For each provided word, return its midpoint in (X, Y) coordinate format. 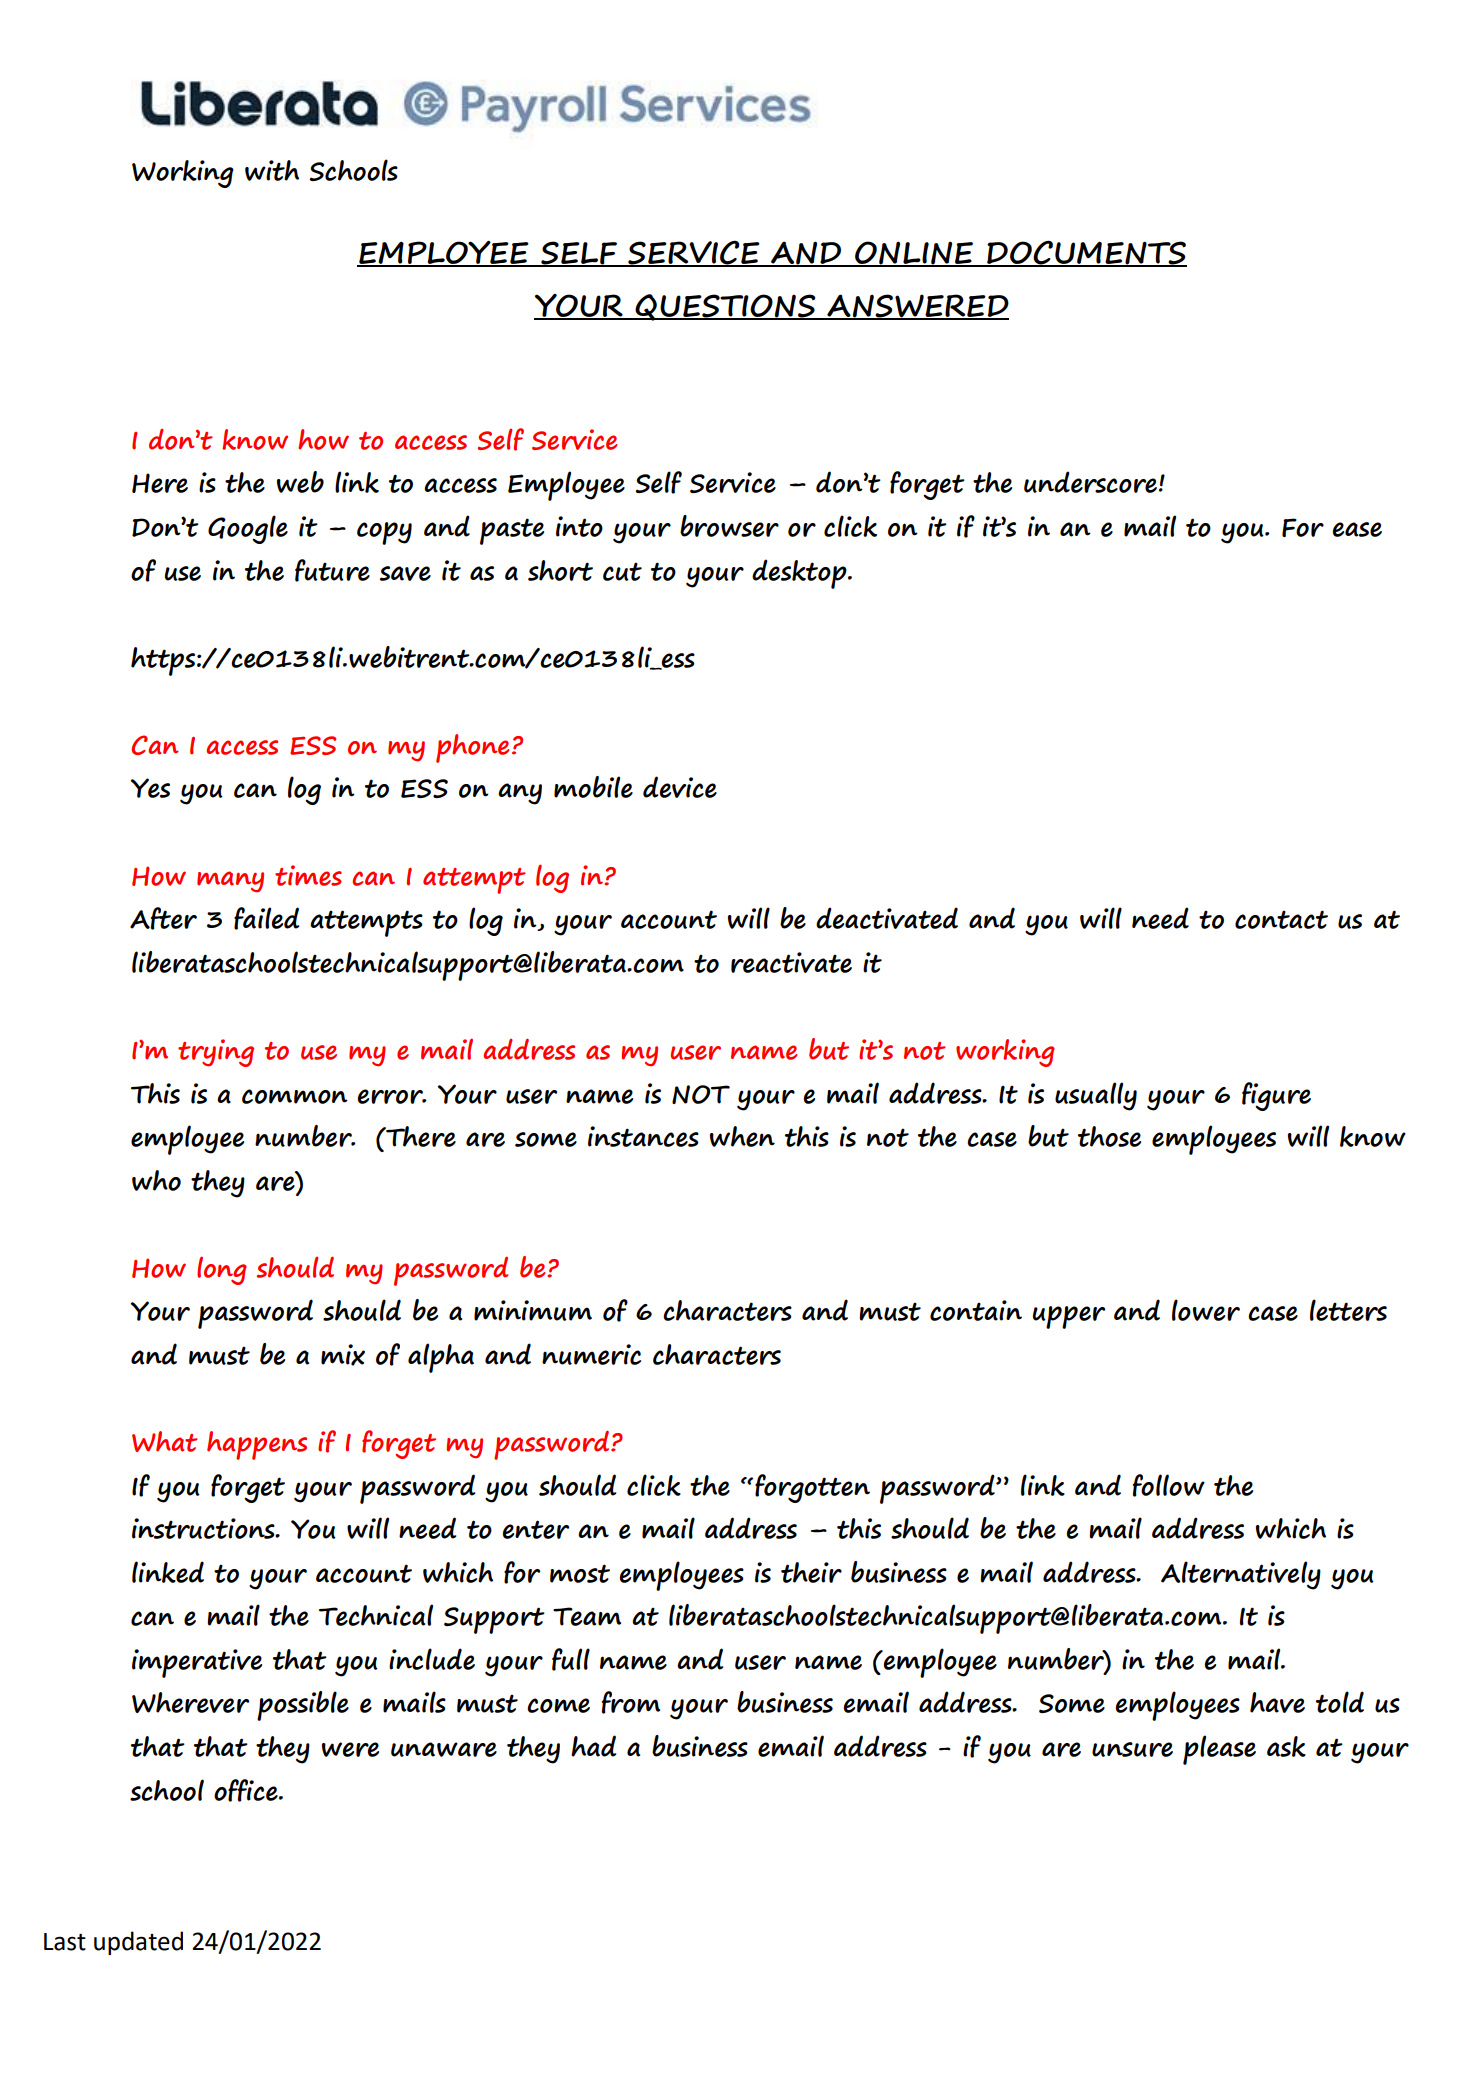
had (593, 1746)
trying (216, 1053)
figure (1276, 1096)
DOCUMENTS (1086, 253)
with (272, 170)
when (742, 1136)
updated (138, 1943)
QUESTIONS (726, 307)
